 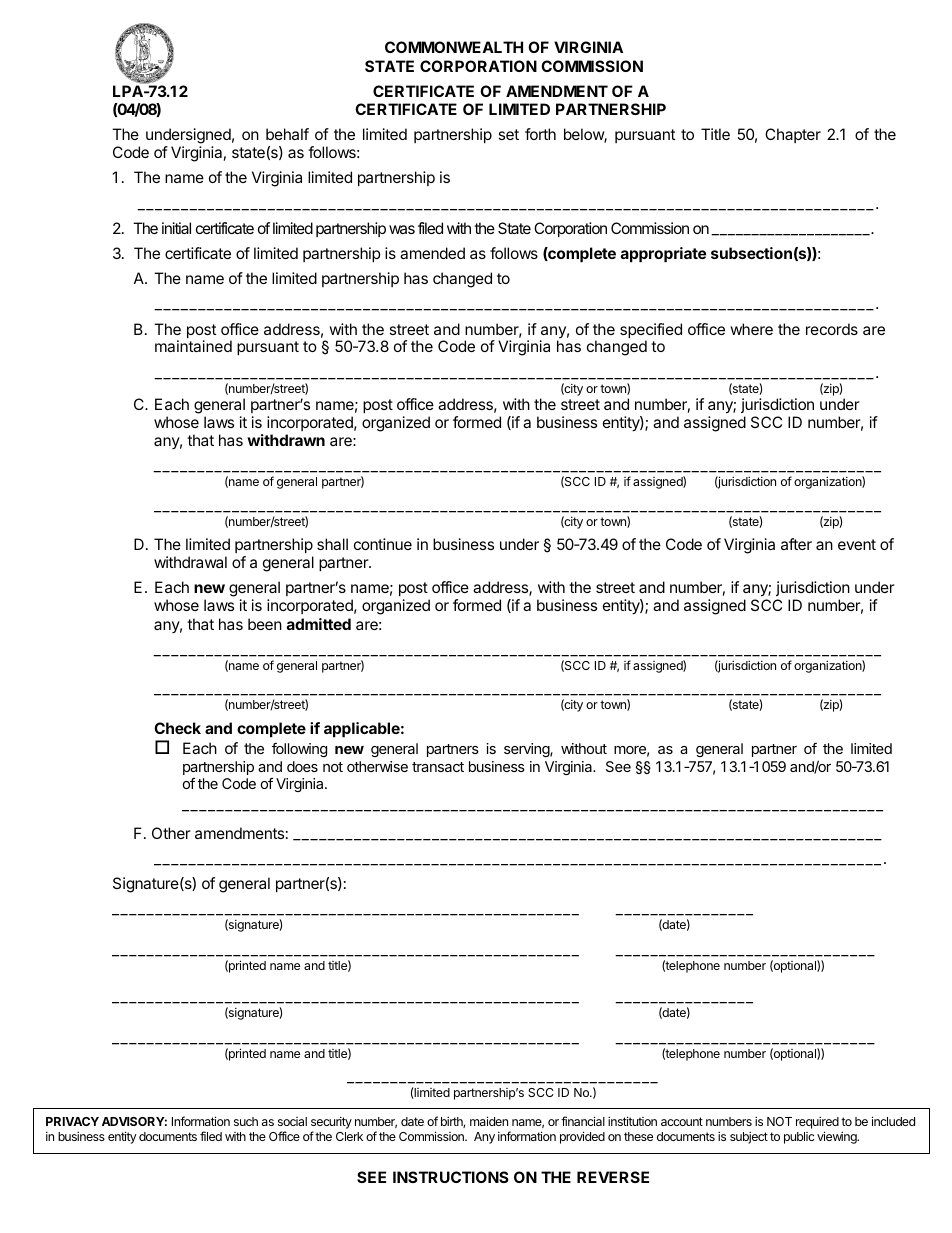 I want to click on Check, so click(x=177, y=728).
